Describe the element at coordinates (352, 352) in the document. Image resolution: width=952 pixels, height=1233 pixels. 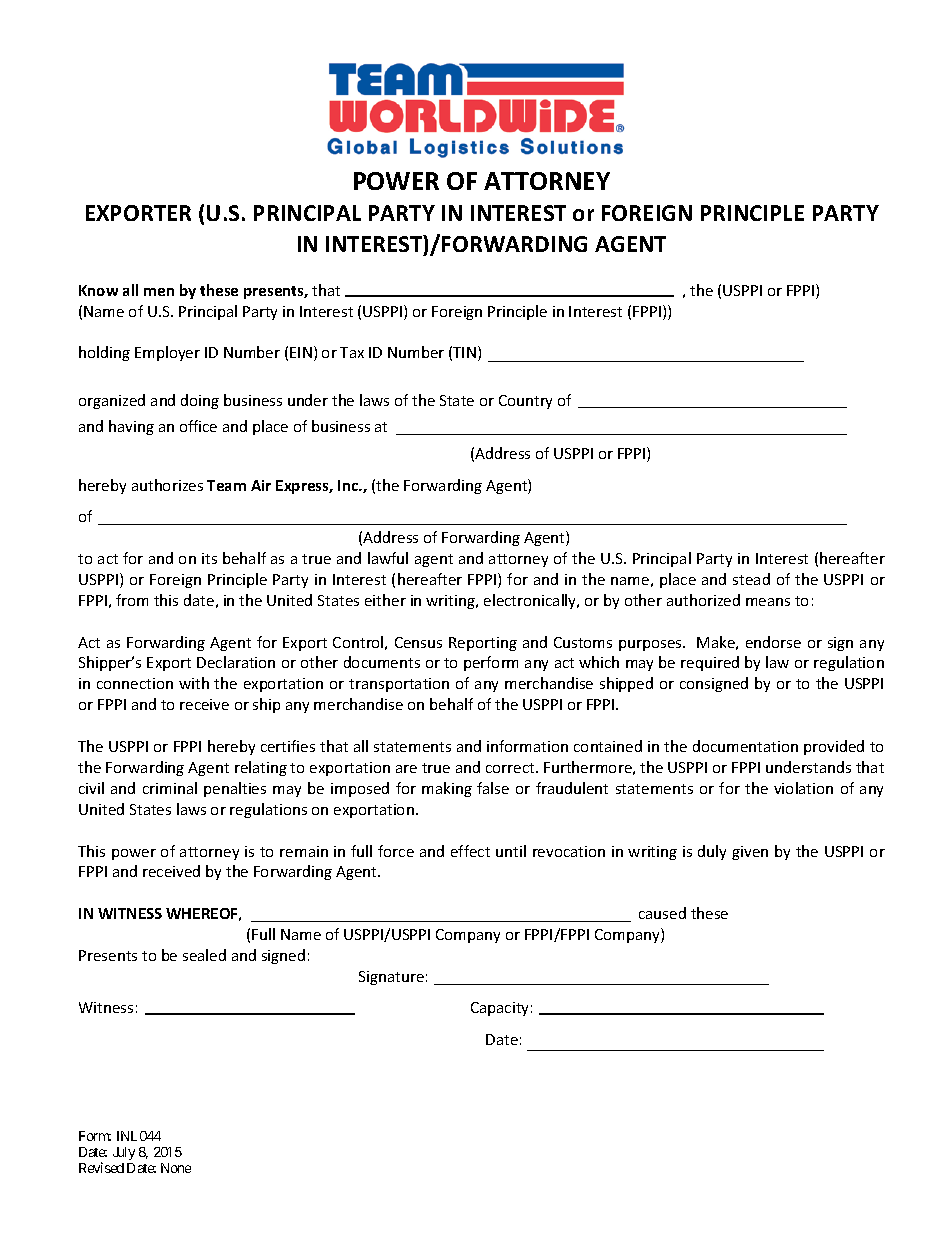
I see `Tax` at that location.
